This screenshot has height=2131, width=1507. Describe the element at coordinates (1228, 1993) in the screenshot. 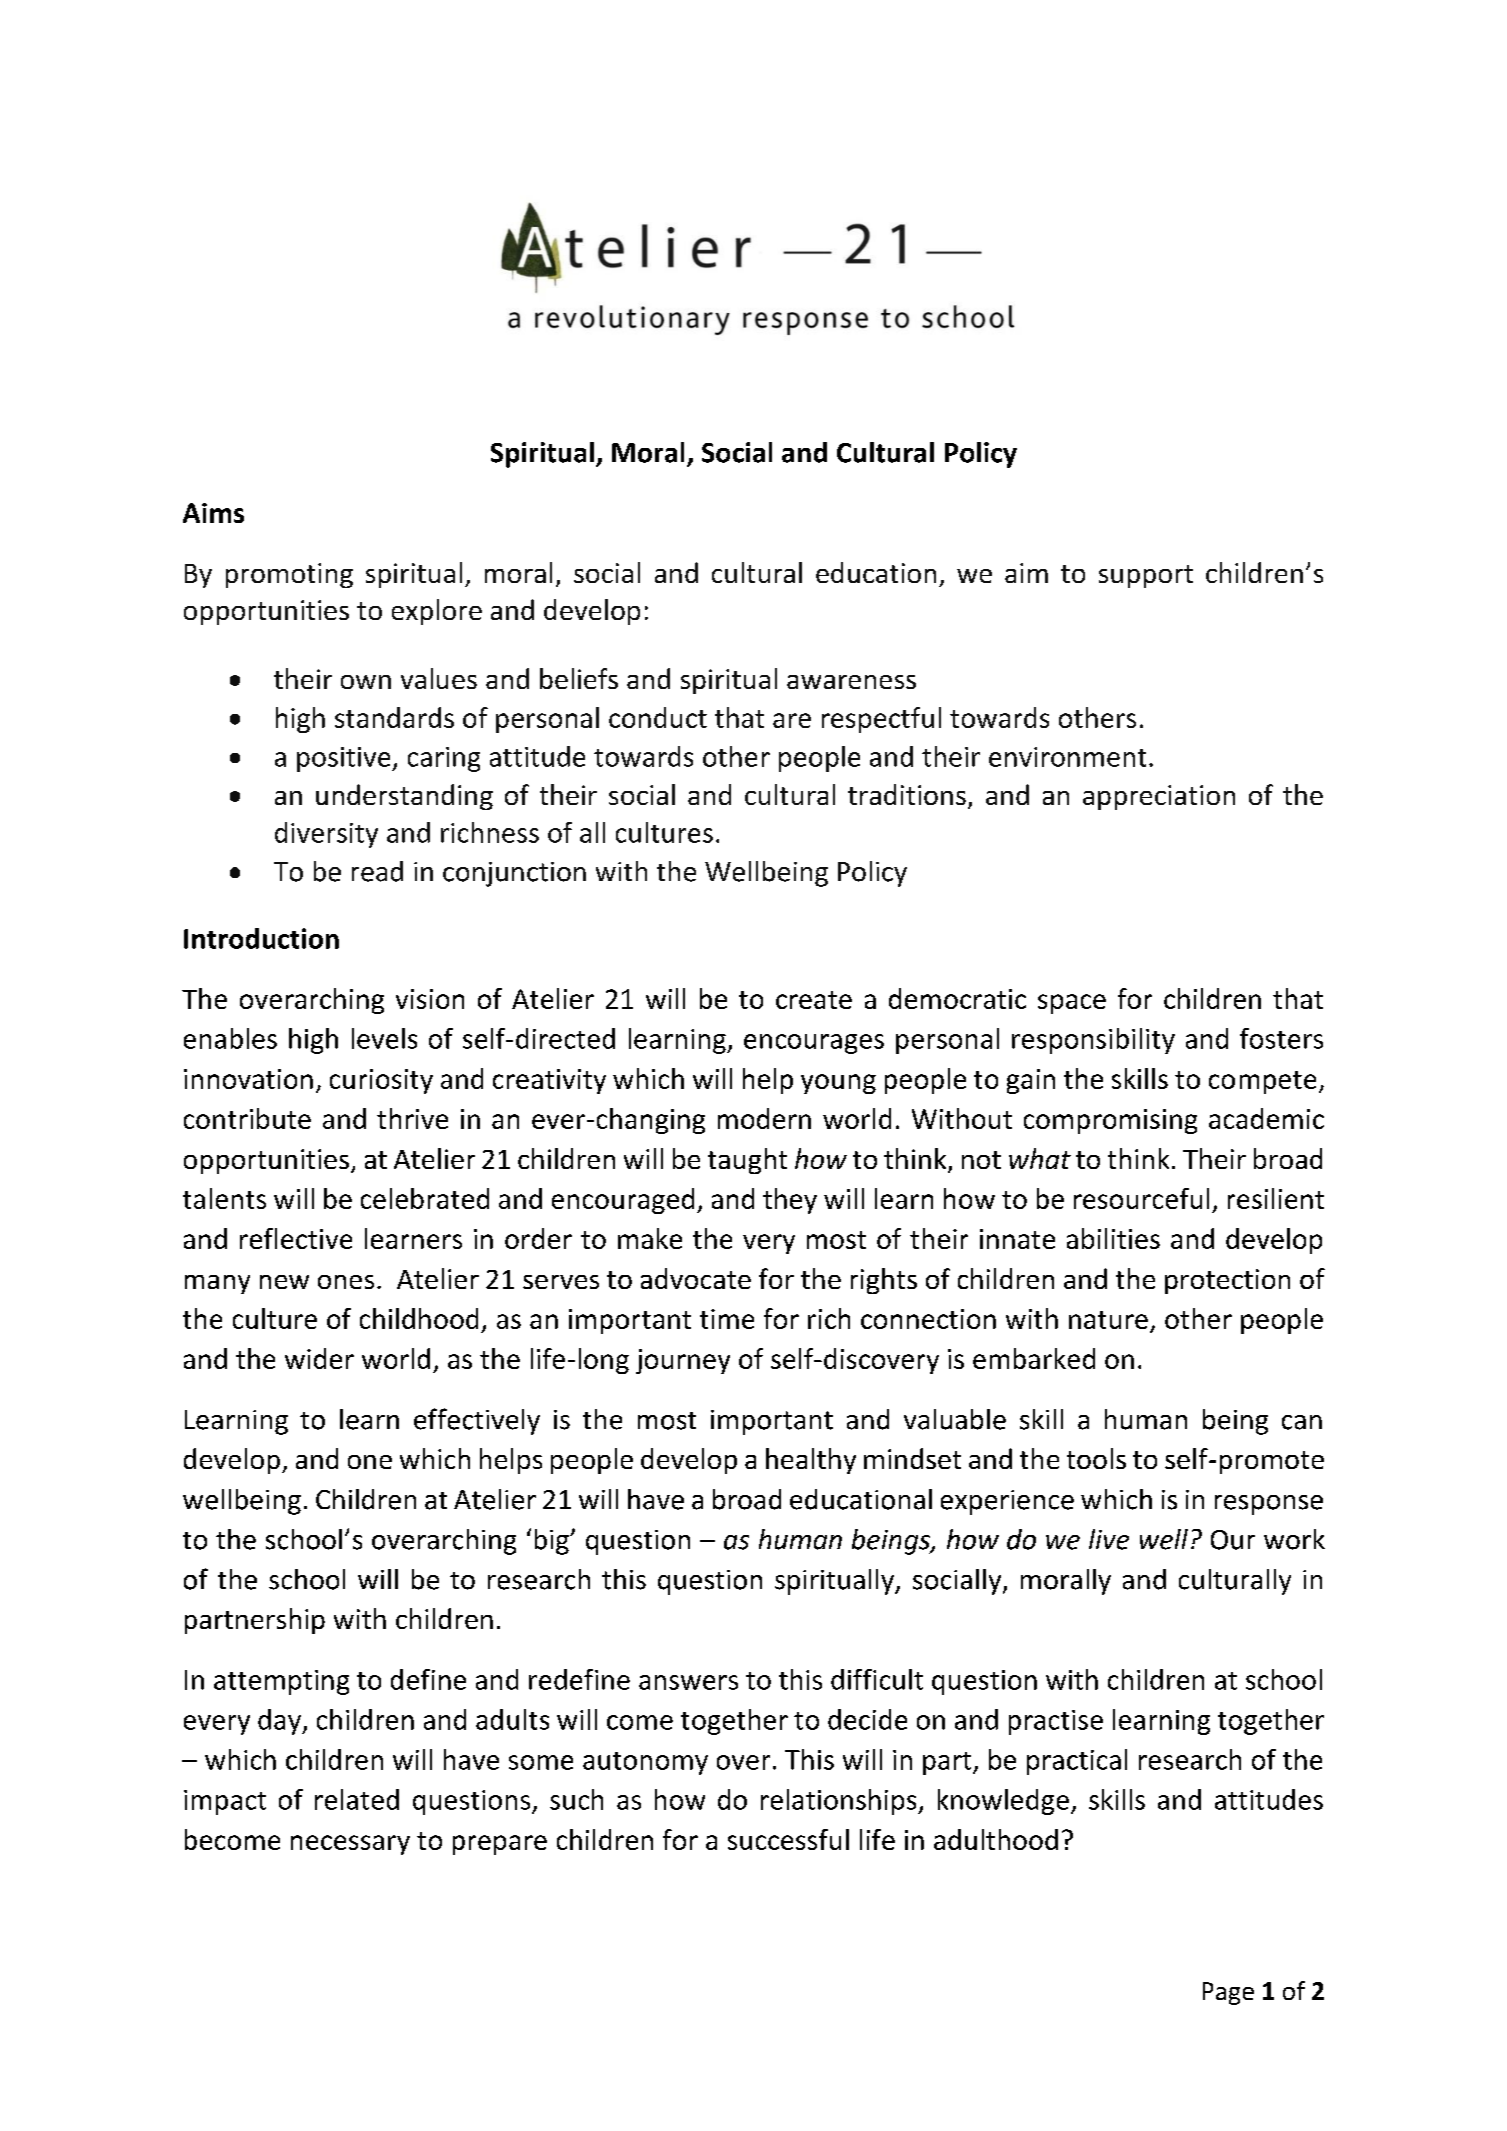

I see `Page` at that location.
